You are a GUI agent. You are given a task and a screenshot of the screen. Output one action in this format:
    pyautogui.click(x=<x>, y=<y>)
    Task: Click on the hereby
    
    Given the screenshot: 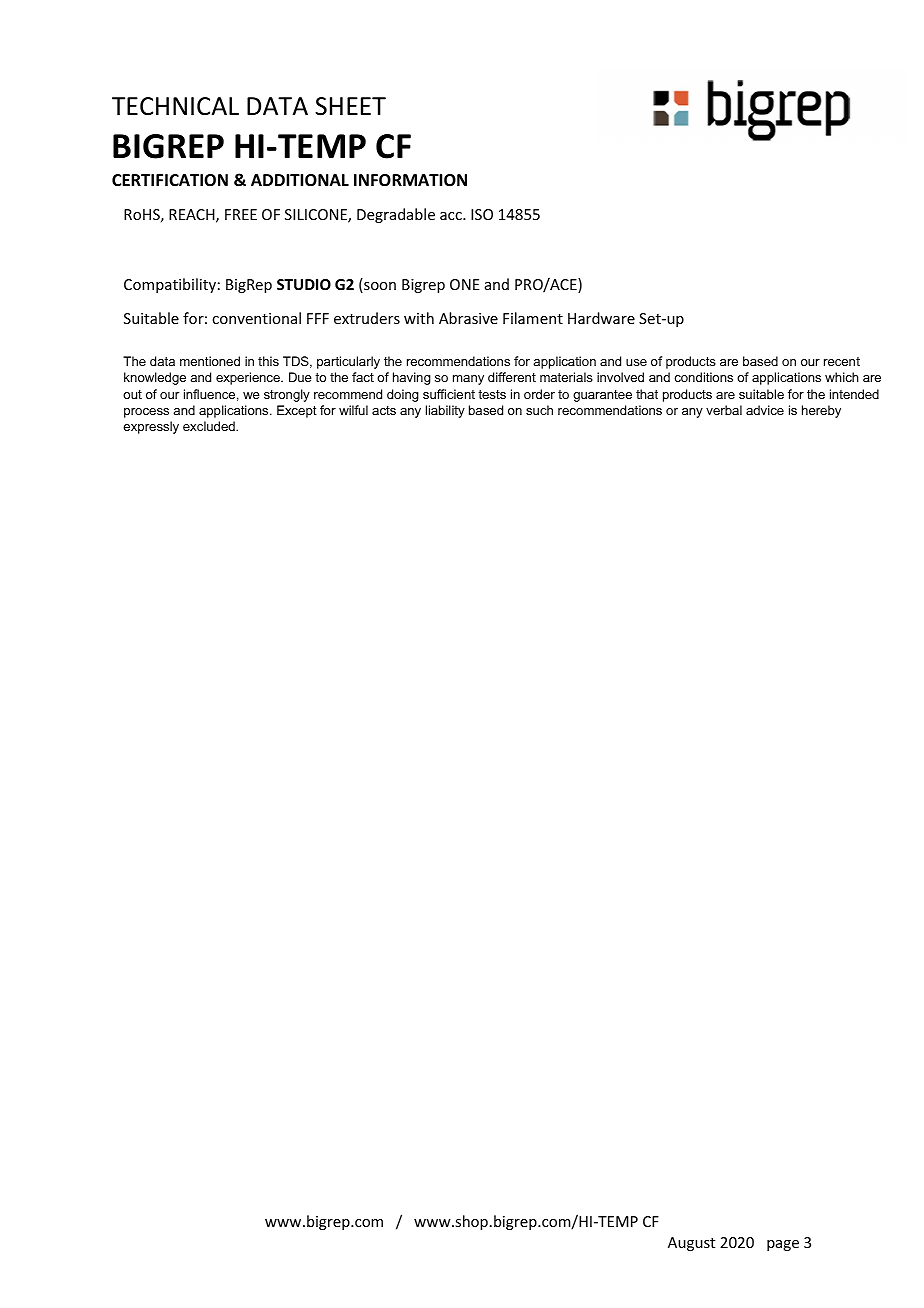 What is the action you would take?
    pyautogui.click(x=821, y=411)
